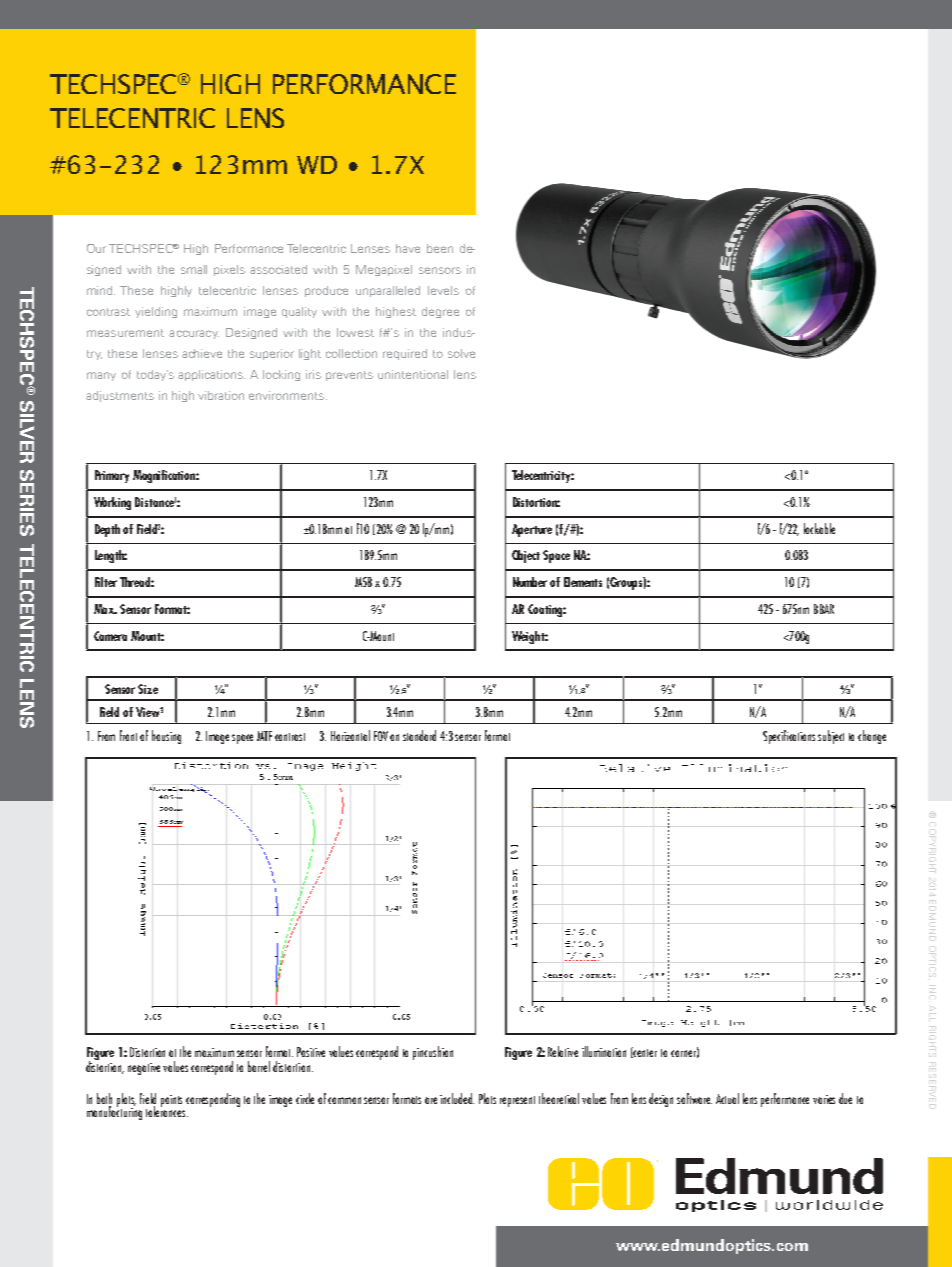 The width and height of the image is (952, 1267). I want to click on Specifications, so click(789, 737).
